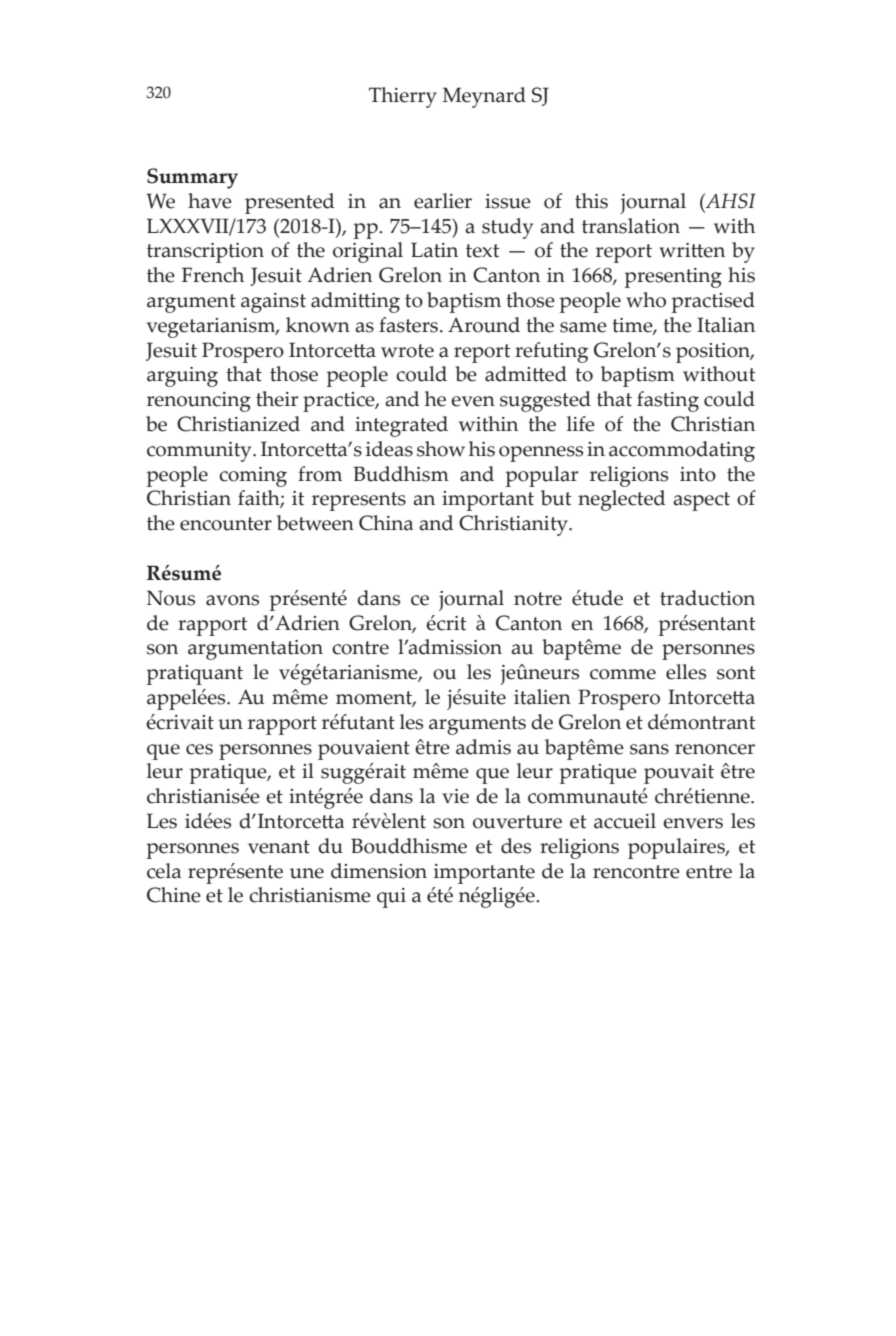  Describe the element at coordinates (401, 474) in the page. I see `Buddhism` at that location.
